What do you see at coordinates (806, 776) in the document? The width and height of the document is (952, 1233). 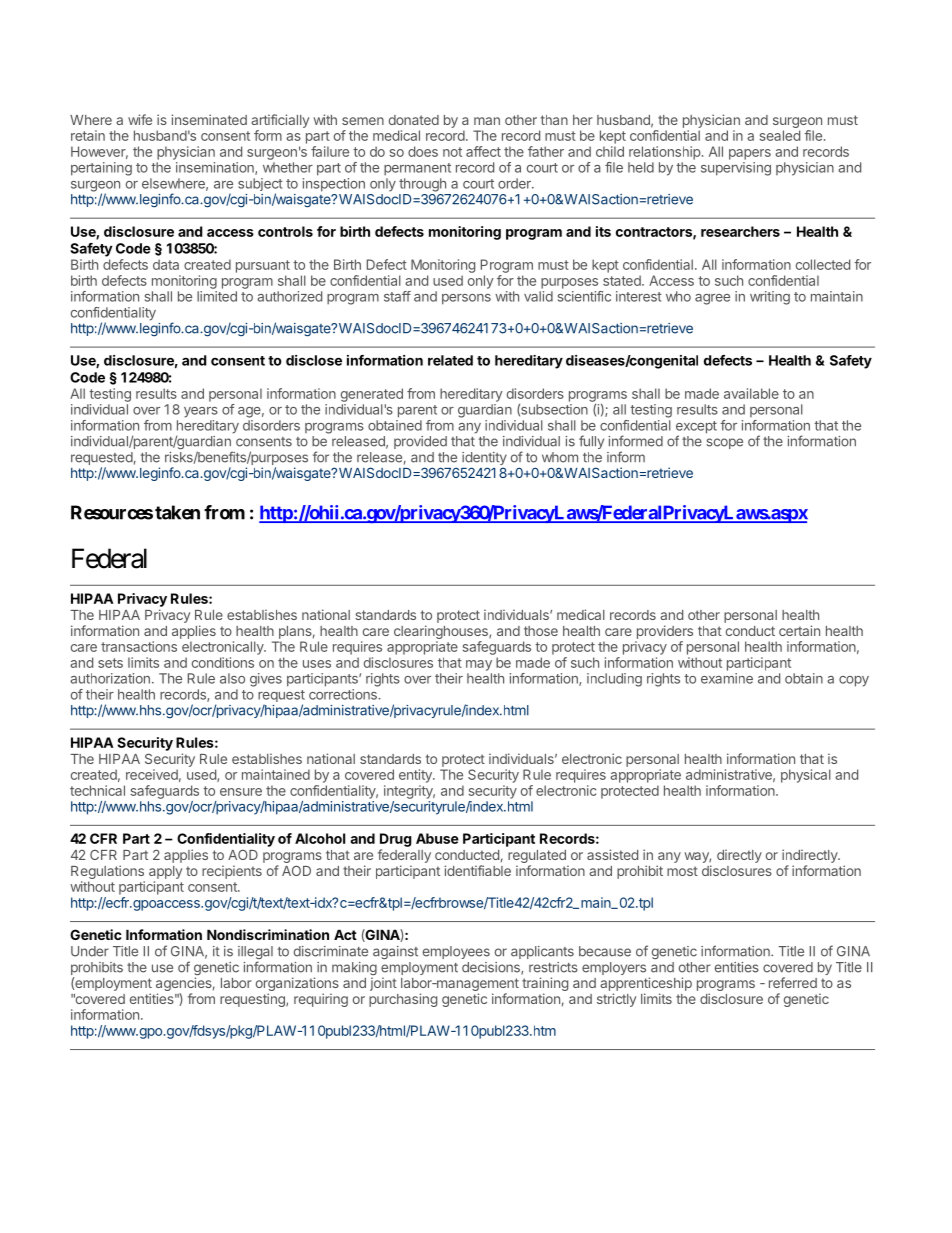 I see `physical` at bounding box center [806, 776].
